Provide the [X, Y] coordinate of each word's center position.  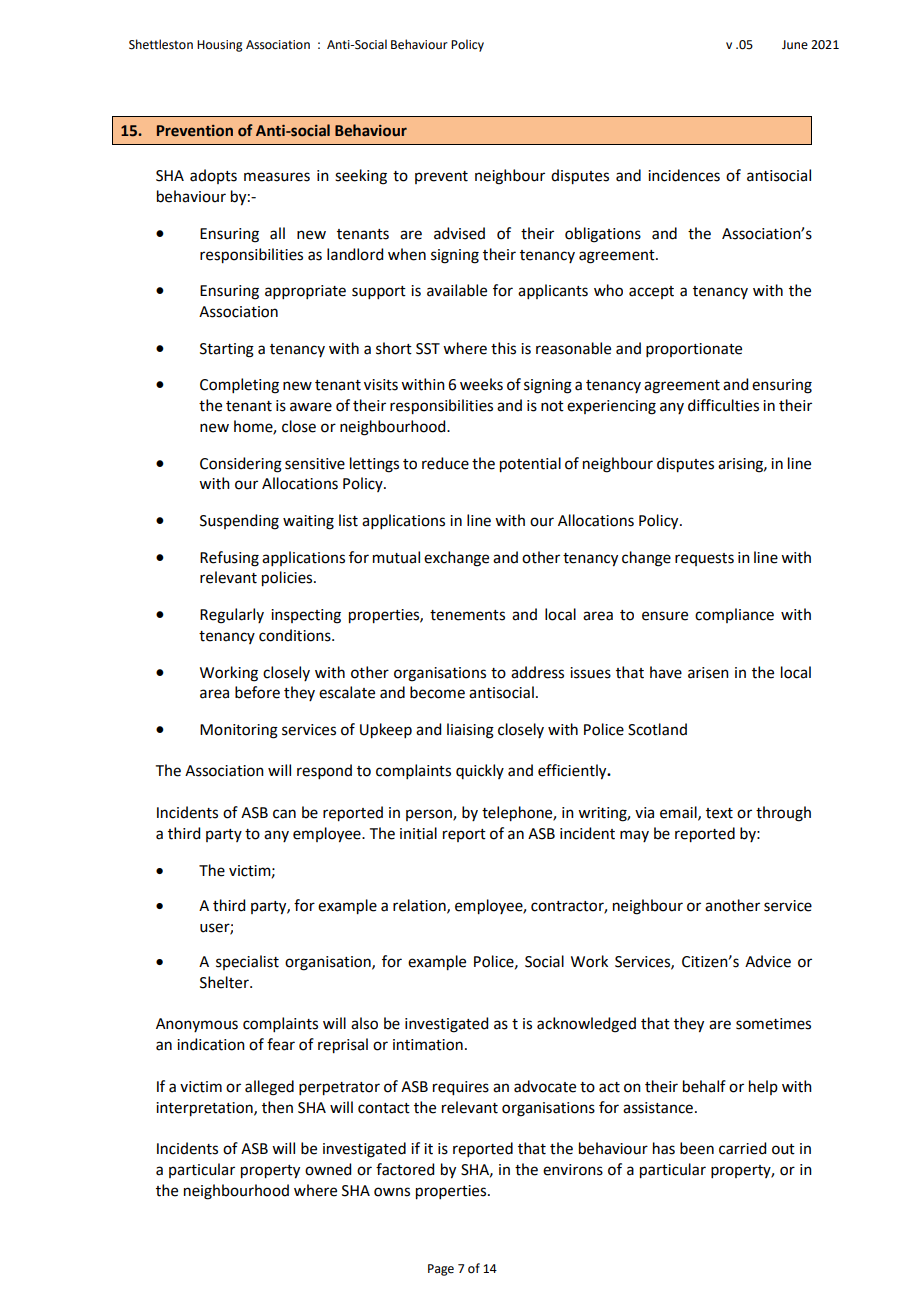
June [795, 45]
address [537, 672]
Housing [220, 46]
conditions [296, 635]
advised [459, 233]
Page [441, 1270]
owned [328, 1169]
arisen [708, 673]
